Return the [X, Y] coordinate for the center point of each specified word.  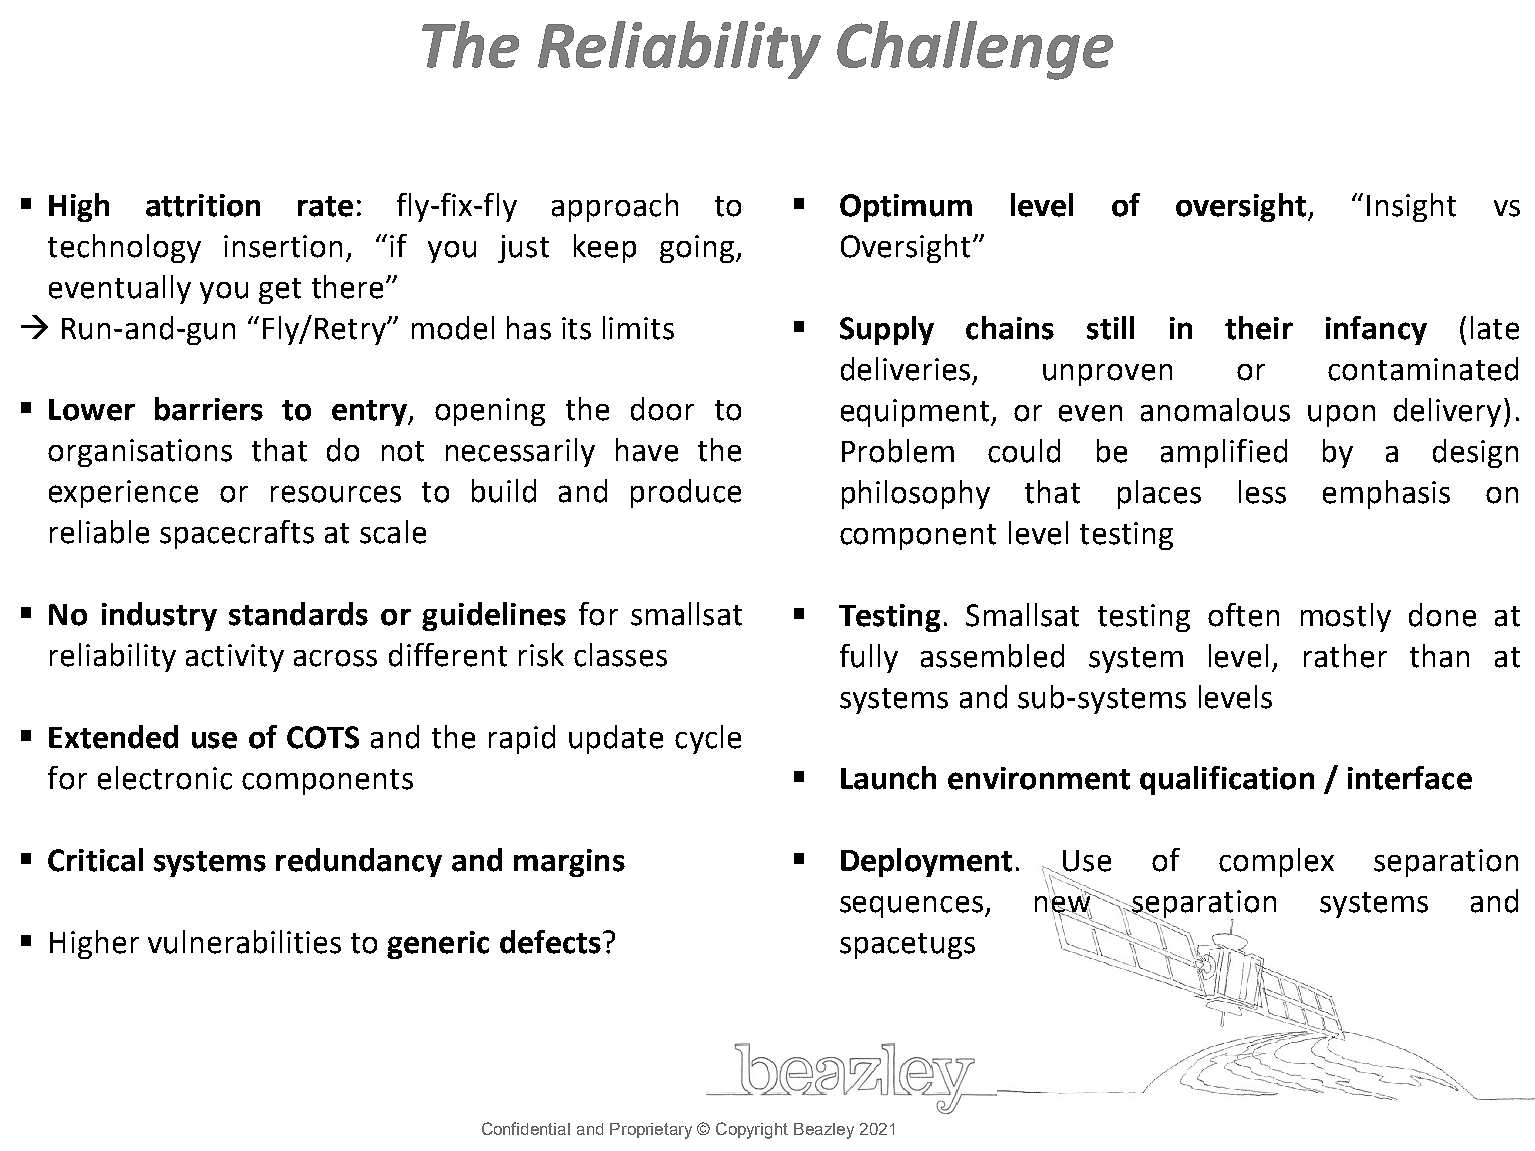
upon [1341, 416]
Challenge [975, 50]
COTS [323, 737]
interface [1410, 778]
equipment [916, 413]
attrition [203, 205]
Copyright [752, 1130]
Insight [1411, 207]
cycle [708, 739]
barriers [209, 409]
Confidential [526, 1128]
